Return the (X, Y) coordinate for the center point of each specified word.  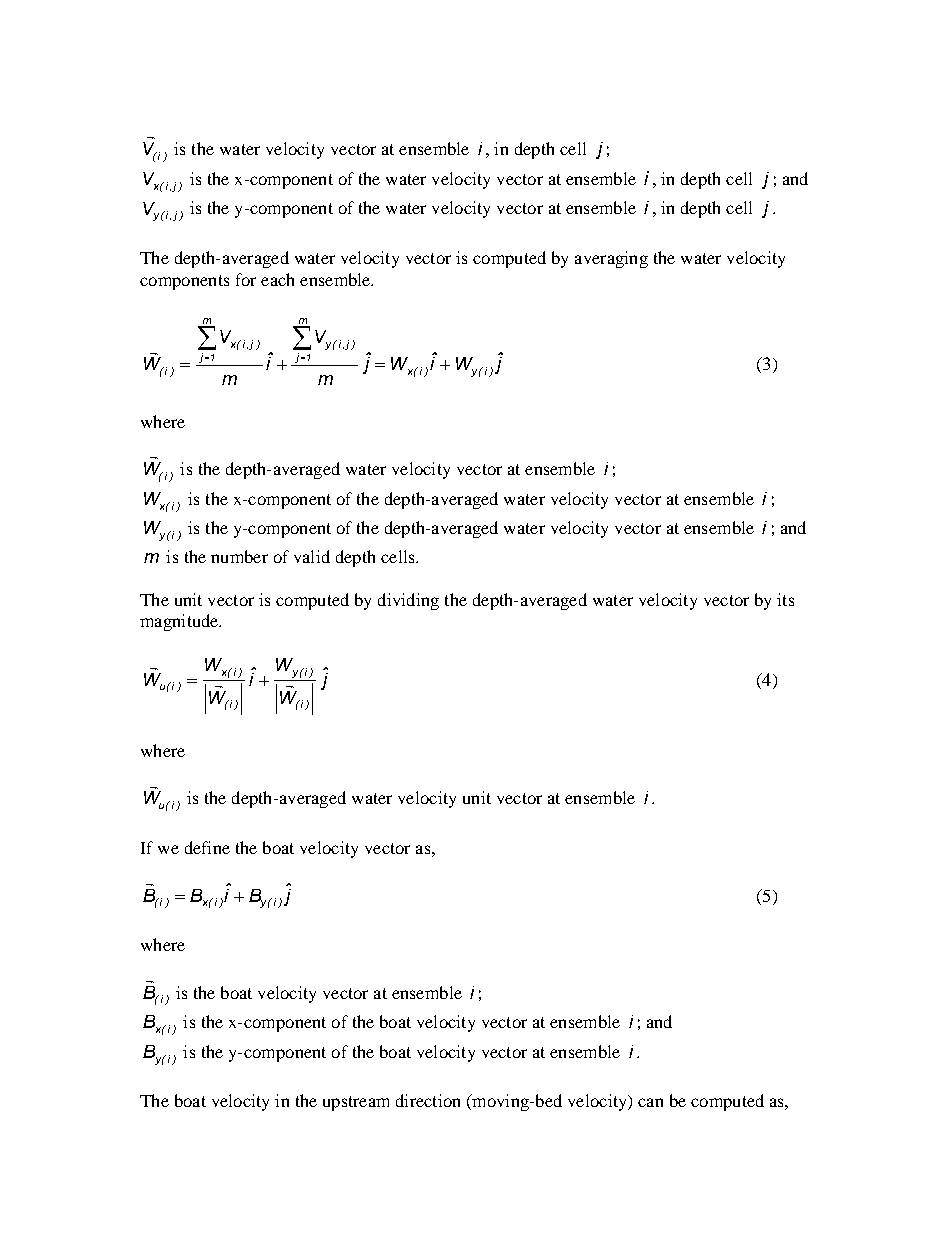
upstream (356, 1103)
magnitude (180, 622)
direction (428, 1100)
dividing (408, 601)
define (207, 847)
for (246, 279)
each (277, 279)
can (650, 1102)
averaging (611, 259)
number (239, 556)
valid (312, 556)
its (785, 599)
